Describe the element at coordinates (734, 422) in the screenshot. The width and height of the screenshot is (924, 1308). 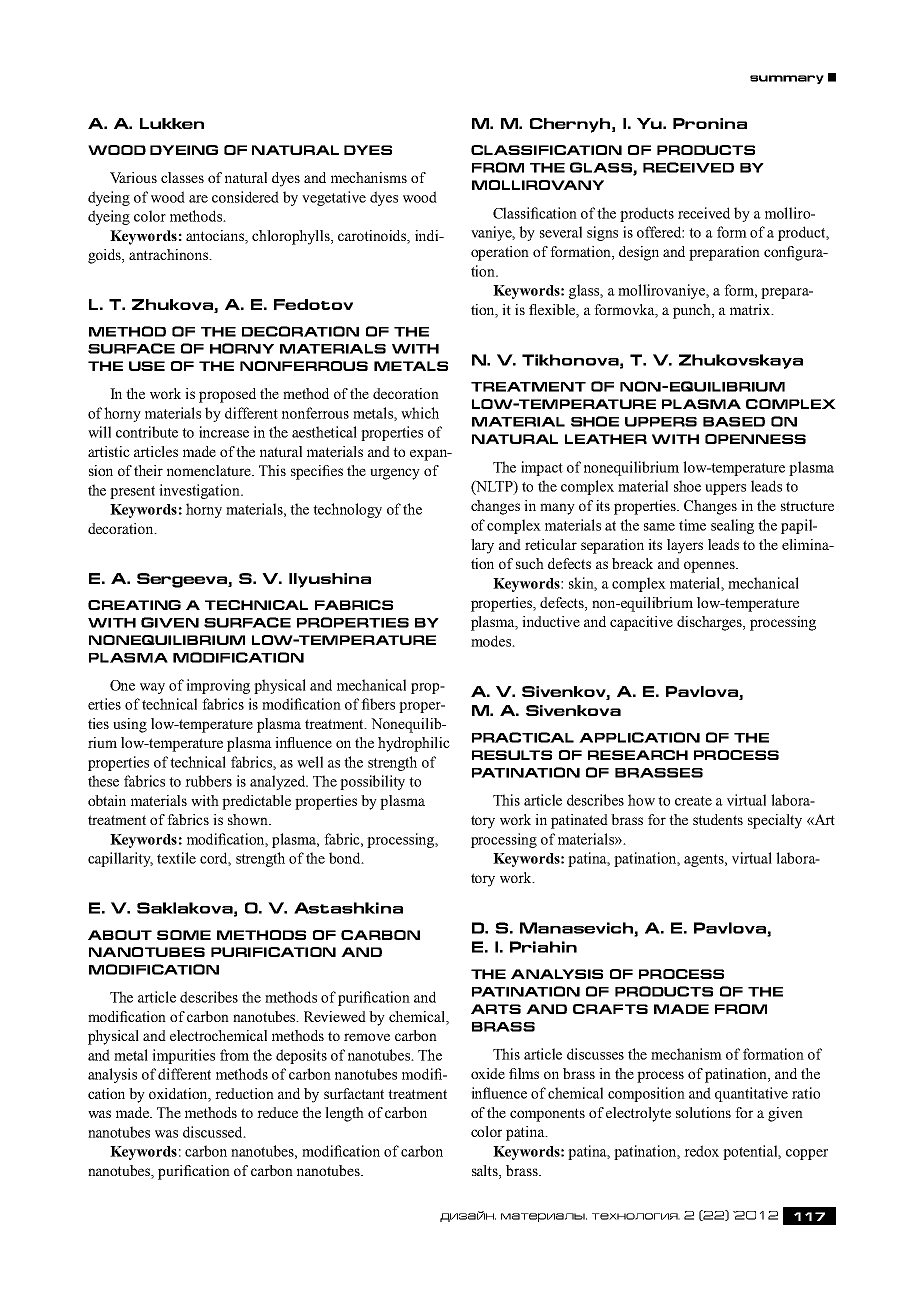
I see `BASED` at that location.
